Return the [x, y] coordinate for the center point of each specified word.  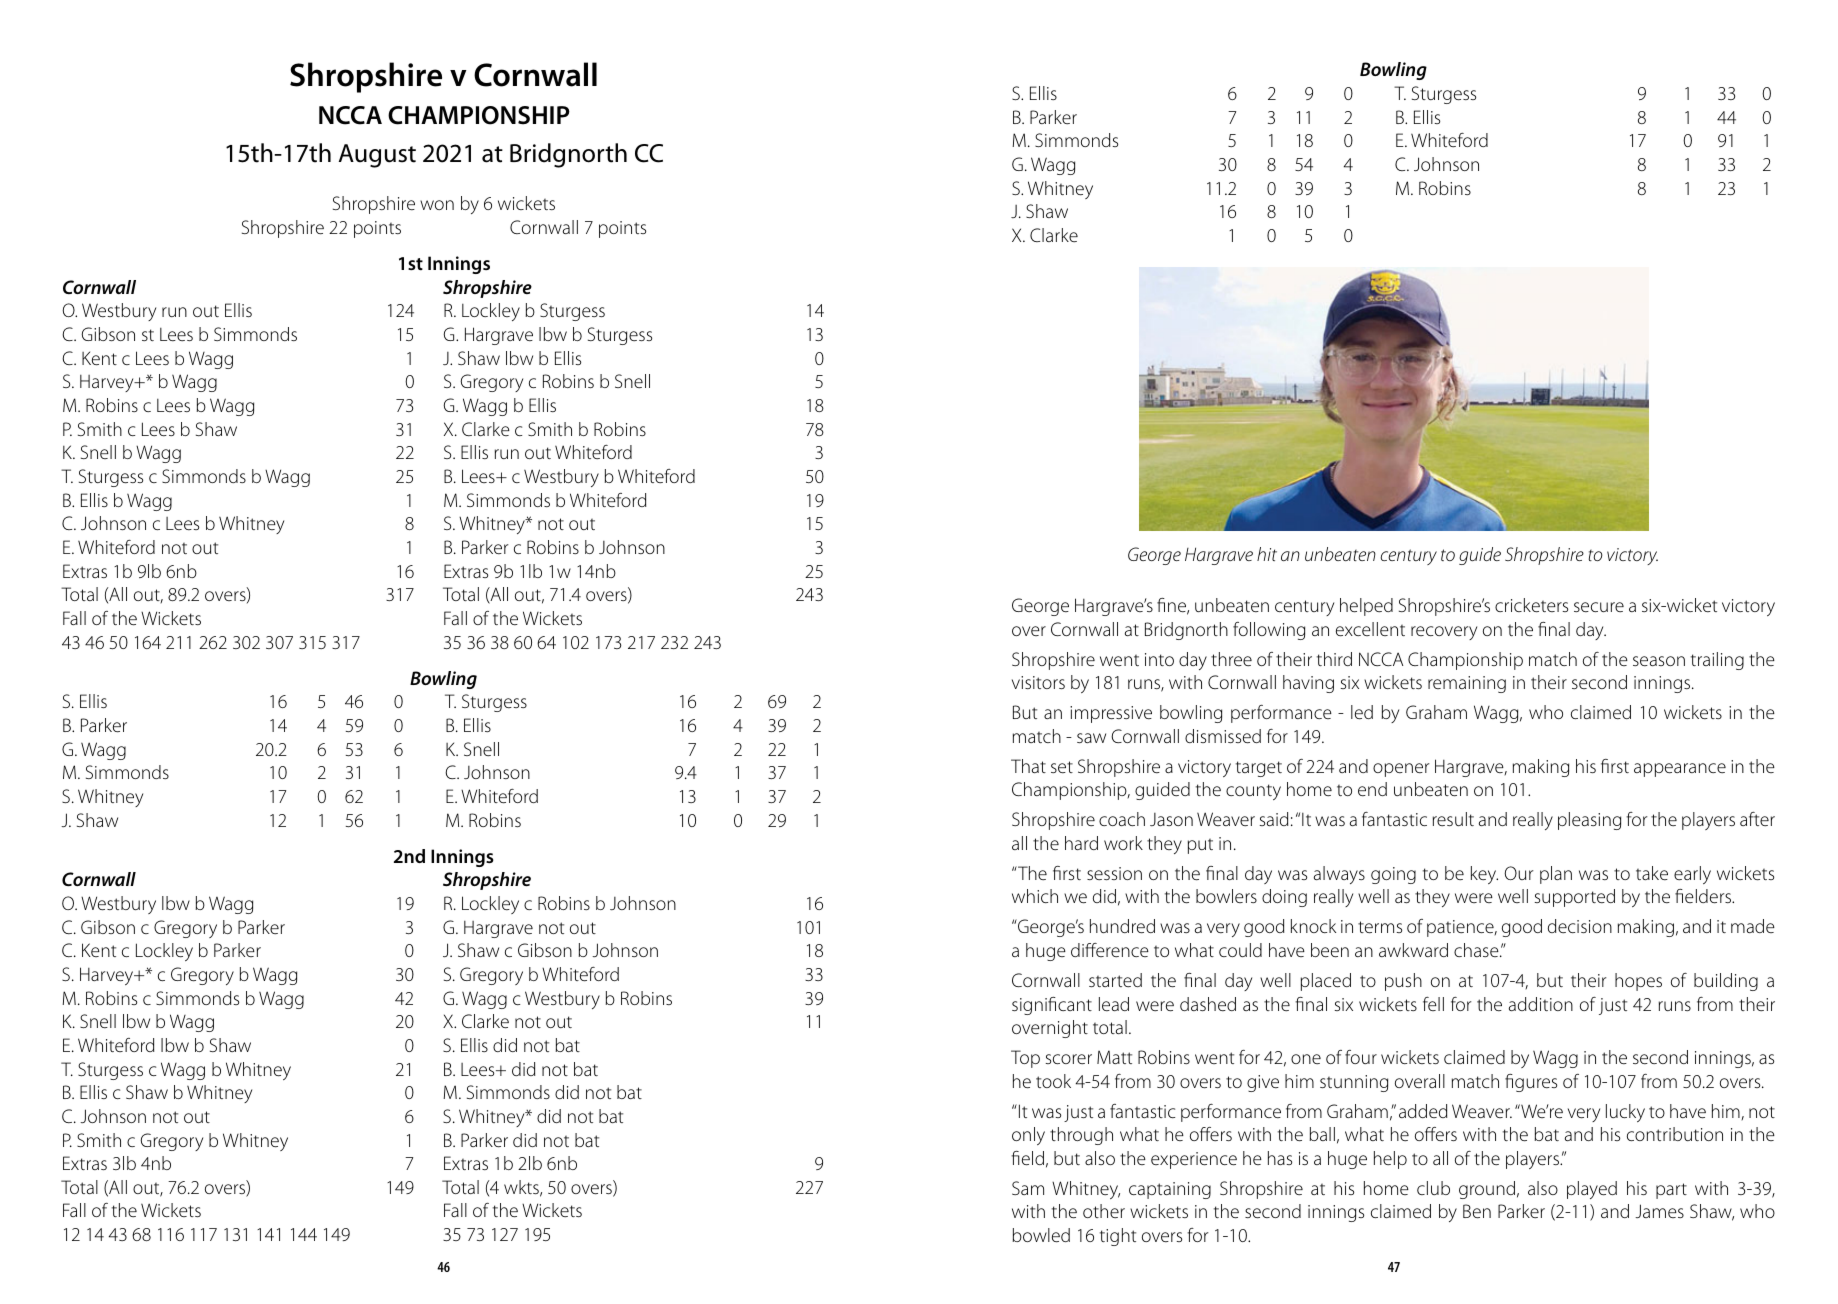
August [377, 156]
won [437, 205]
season [1659, 661]
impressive [1111, 714]
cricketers [1531, 605]
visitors [1038, 682]
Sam [1028, 1188]
